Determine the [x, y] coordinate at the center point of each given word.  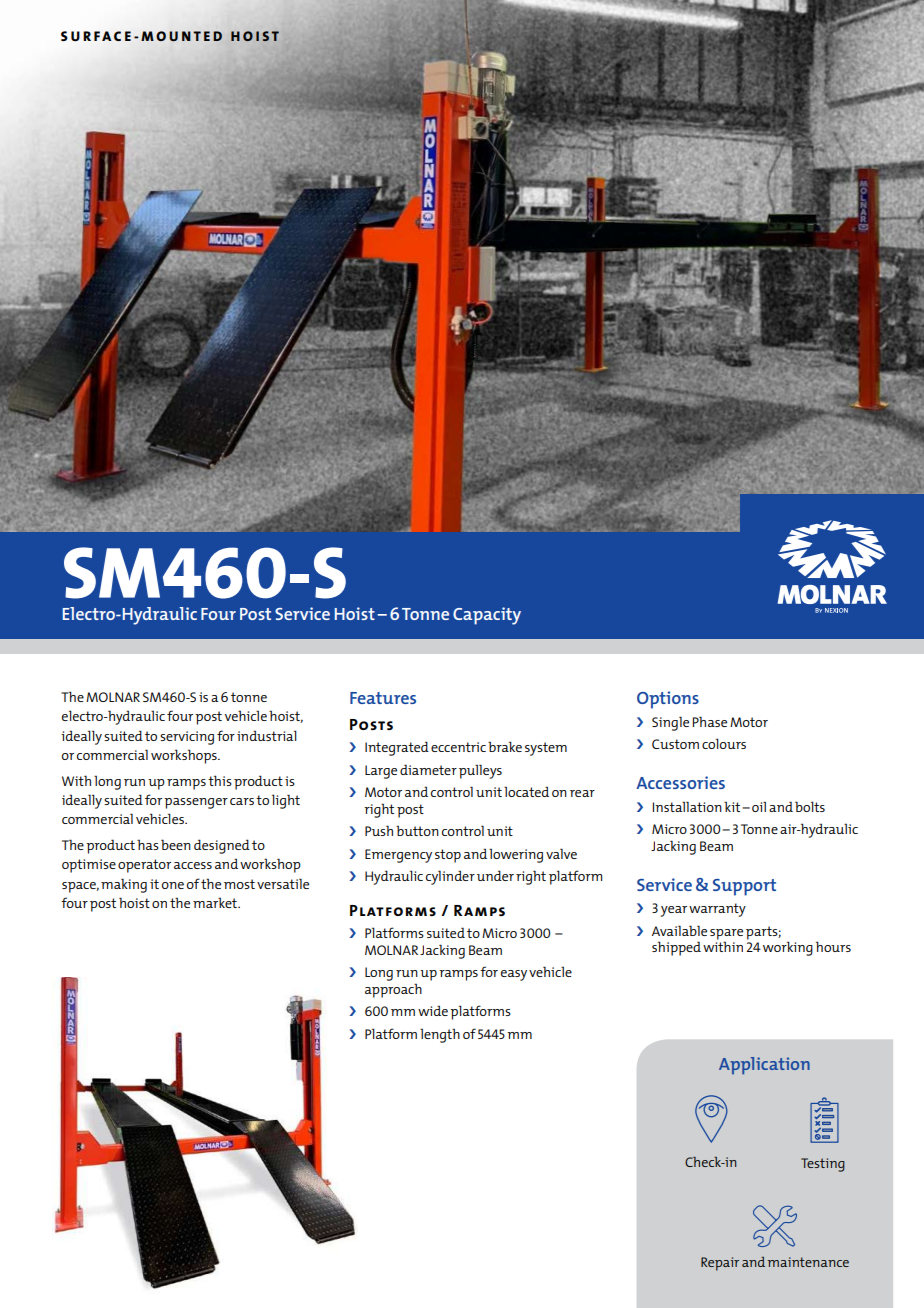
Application [764, 1065]
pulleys [480, 771]
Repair [720, 1264]
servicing [187, 738]
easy [514, 975]
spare [726, 935]
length [440, 1035]
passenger [196, 803]
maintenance [808, 1262]
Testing [823, 1165]
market [216, 902]
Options [668, 700]
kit [732, 806]
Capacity [487, 616]
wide [433, 1010]
